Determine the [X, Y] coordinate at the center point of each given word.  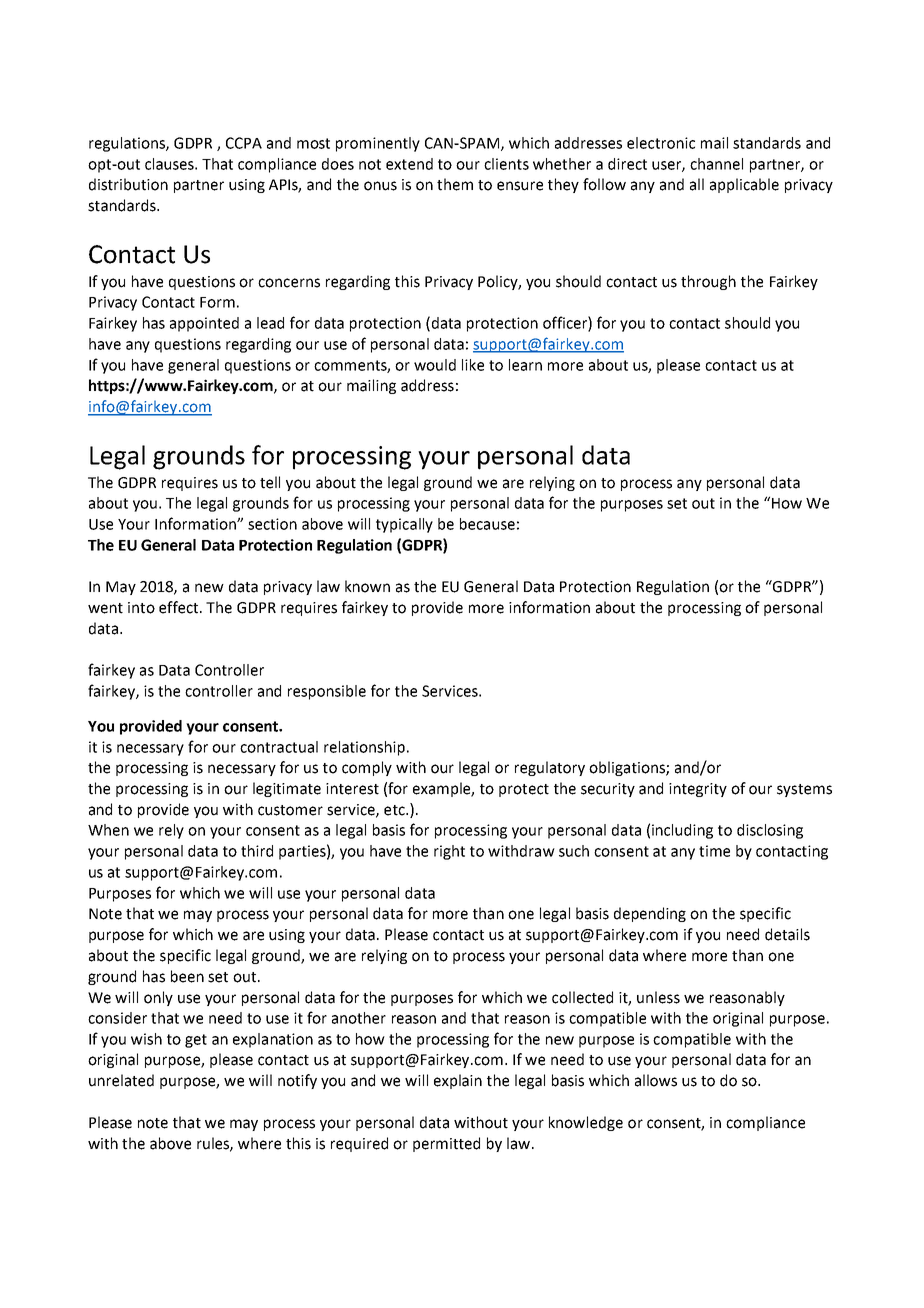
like [473, 365]
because [487, 524]
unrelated [121, 1080]
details [787, 934]
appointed [204, 324]
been [187, 976]
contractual [279, 747]
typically [404, 525]
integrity [698, 790]
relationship [364, 748]
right [449, 852]
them [455, 184]
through [708, 282]
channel [716, 164]
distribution [128, 184]
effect [180, 607]
